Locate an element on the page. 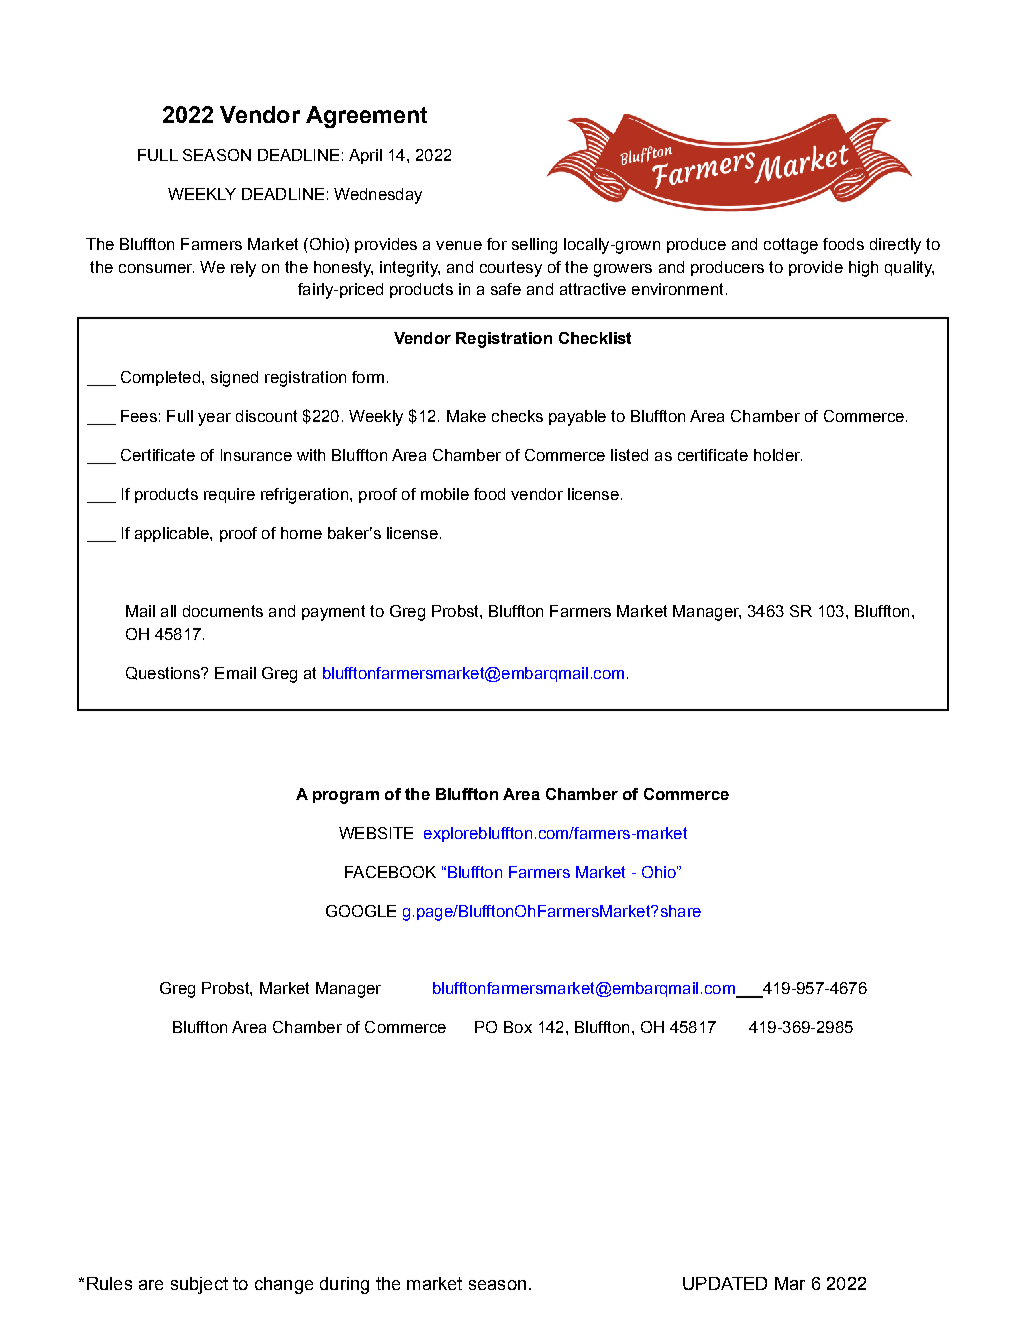 The width and height of the image is (1026, 1328). during is located at coordinates (344, 1285).
